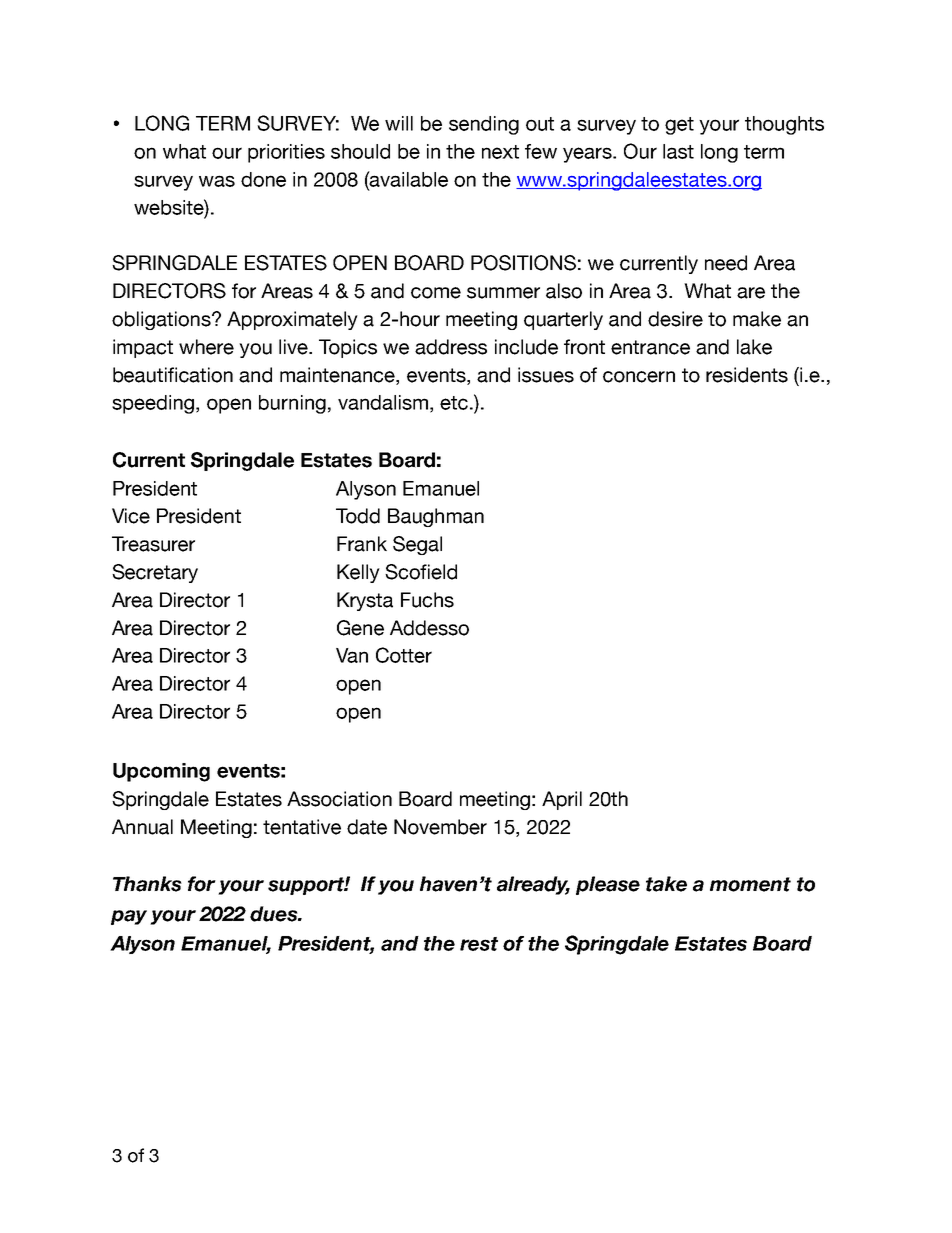  What do you see at coordinates (275, 914) in the image?
I see `dues` at bounding box center [275, 914].
